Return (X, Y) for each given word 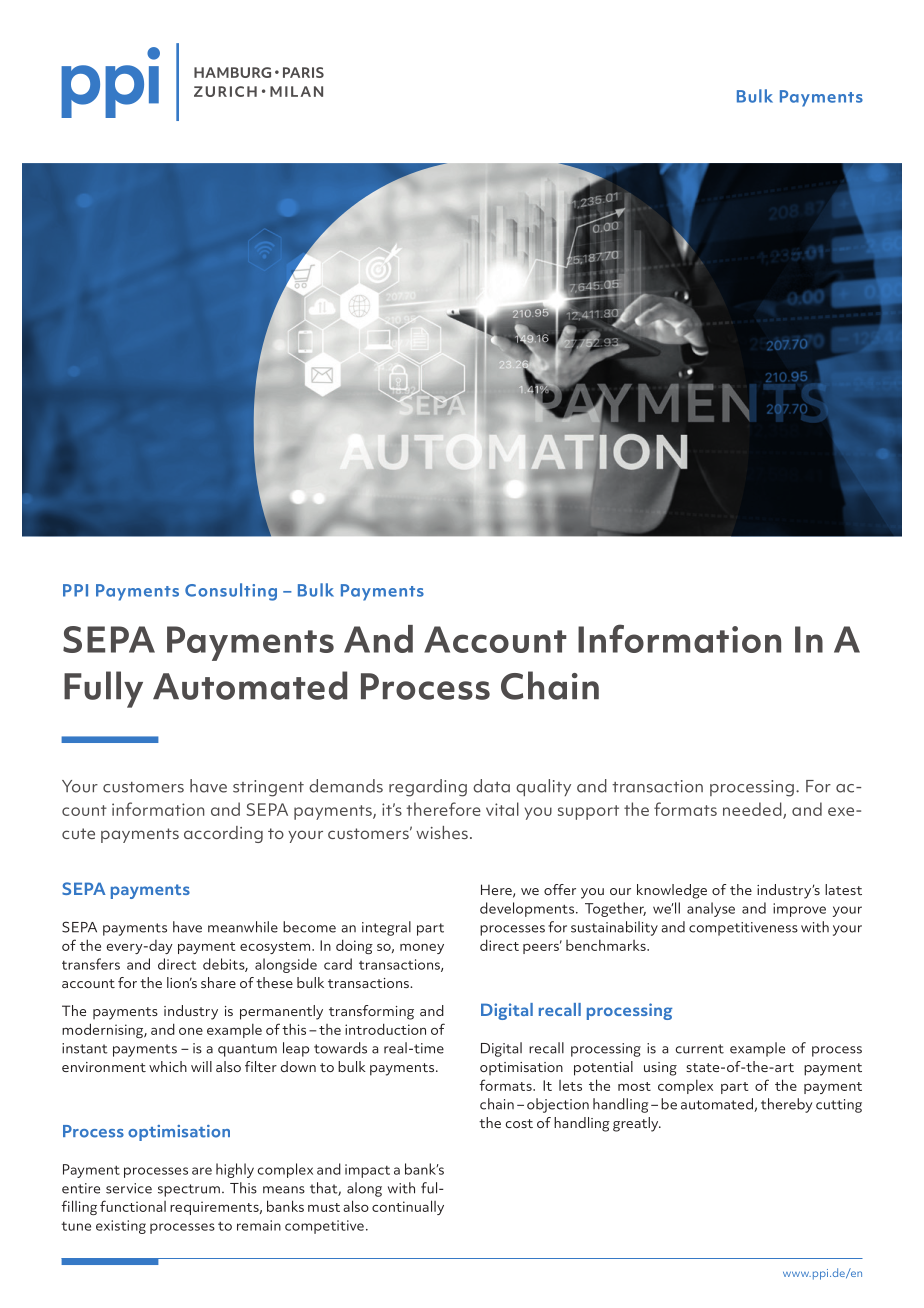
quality (543, 787)
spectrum (189, 1190)
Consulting (231, 592)
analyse (711, 909)
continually (408, 1207)
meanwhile (243, 927)
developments (528, 909)
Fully (103, 689)
